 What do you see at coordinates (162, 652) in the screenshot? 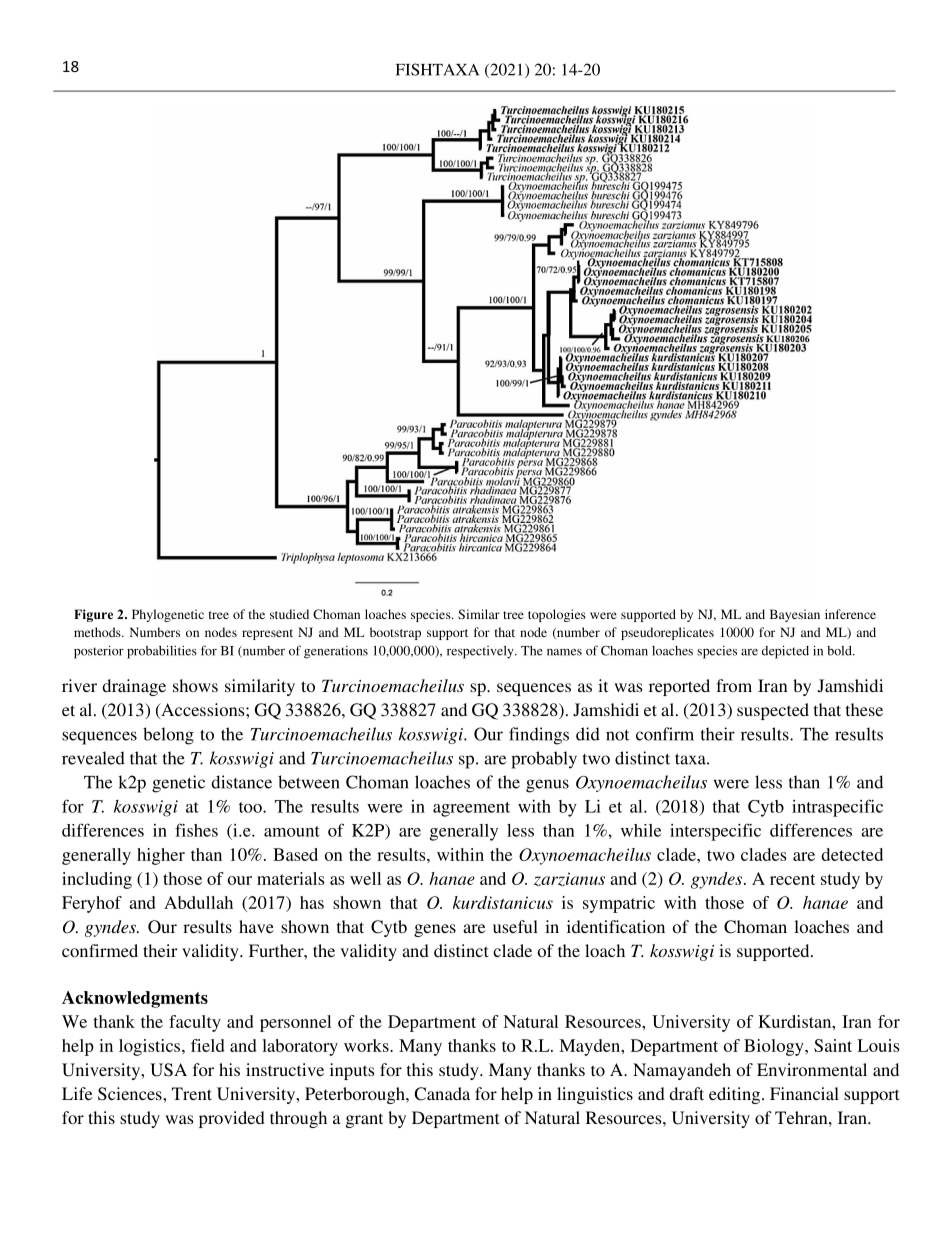
I see `probabilities` at bounding box center [162, 652].
